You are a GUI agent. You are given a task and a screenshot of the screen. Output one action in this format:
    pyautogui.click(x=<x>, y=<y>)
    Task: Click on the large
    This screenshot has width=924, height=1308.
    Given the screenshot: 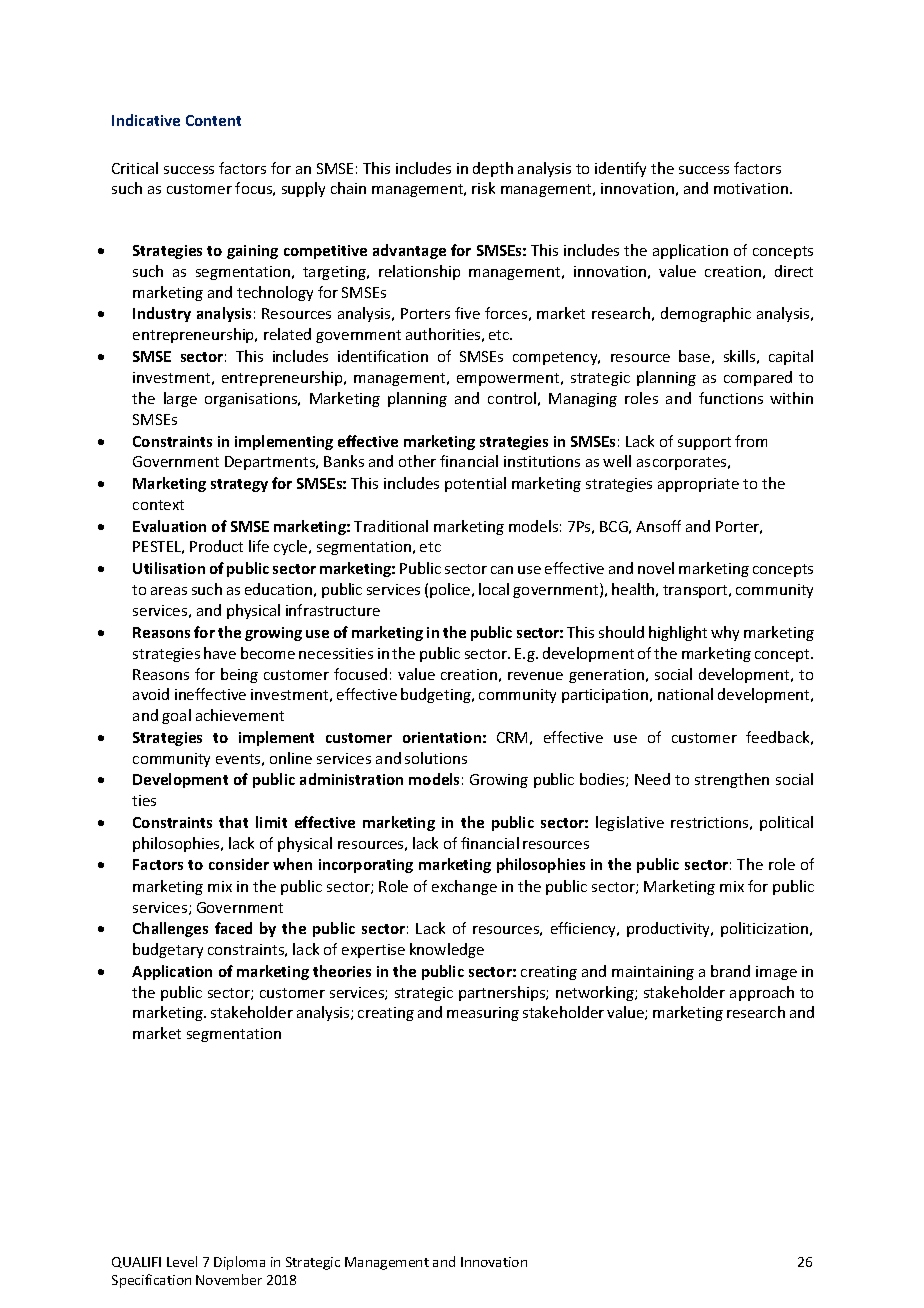 What is the action you would take?
    pyautogui.click(x=180, y=399)
